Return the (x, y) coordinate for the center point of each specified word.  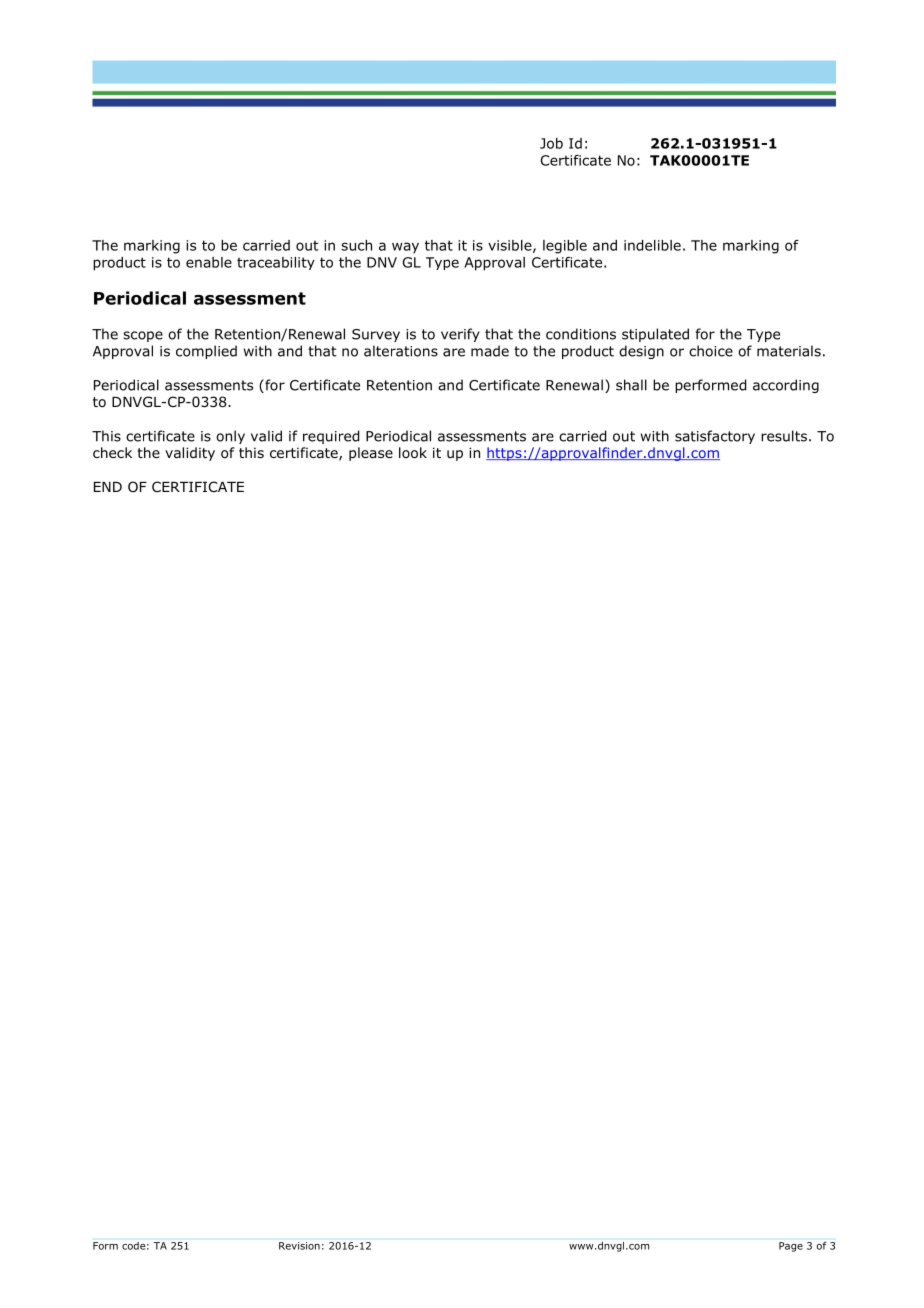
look (413, 453)
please (371, 454)
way (405, 248)
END (108, 487)
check (112, 452)
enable (209, 262)
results (784, 436)
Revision (299, 1246)
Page (791, 1247)
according (786, 386)
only (230, 437)
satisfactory (715, 437)
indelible (652, 245)
